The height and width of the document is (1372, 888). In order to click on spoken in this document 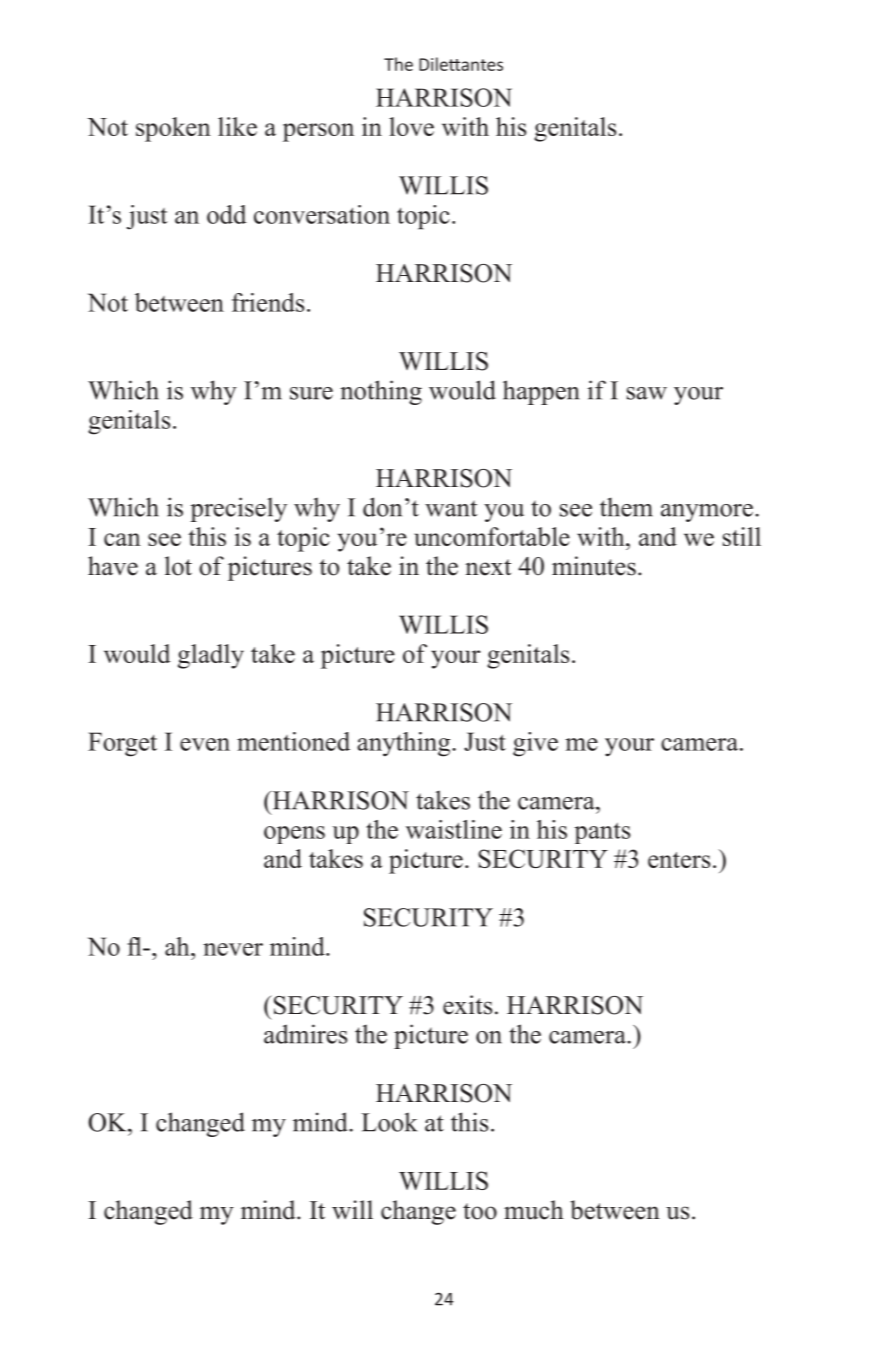, I will do `click(173, 129)`.
